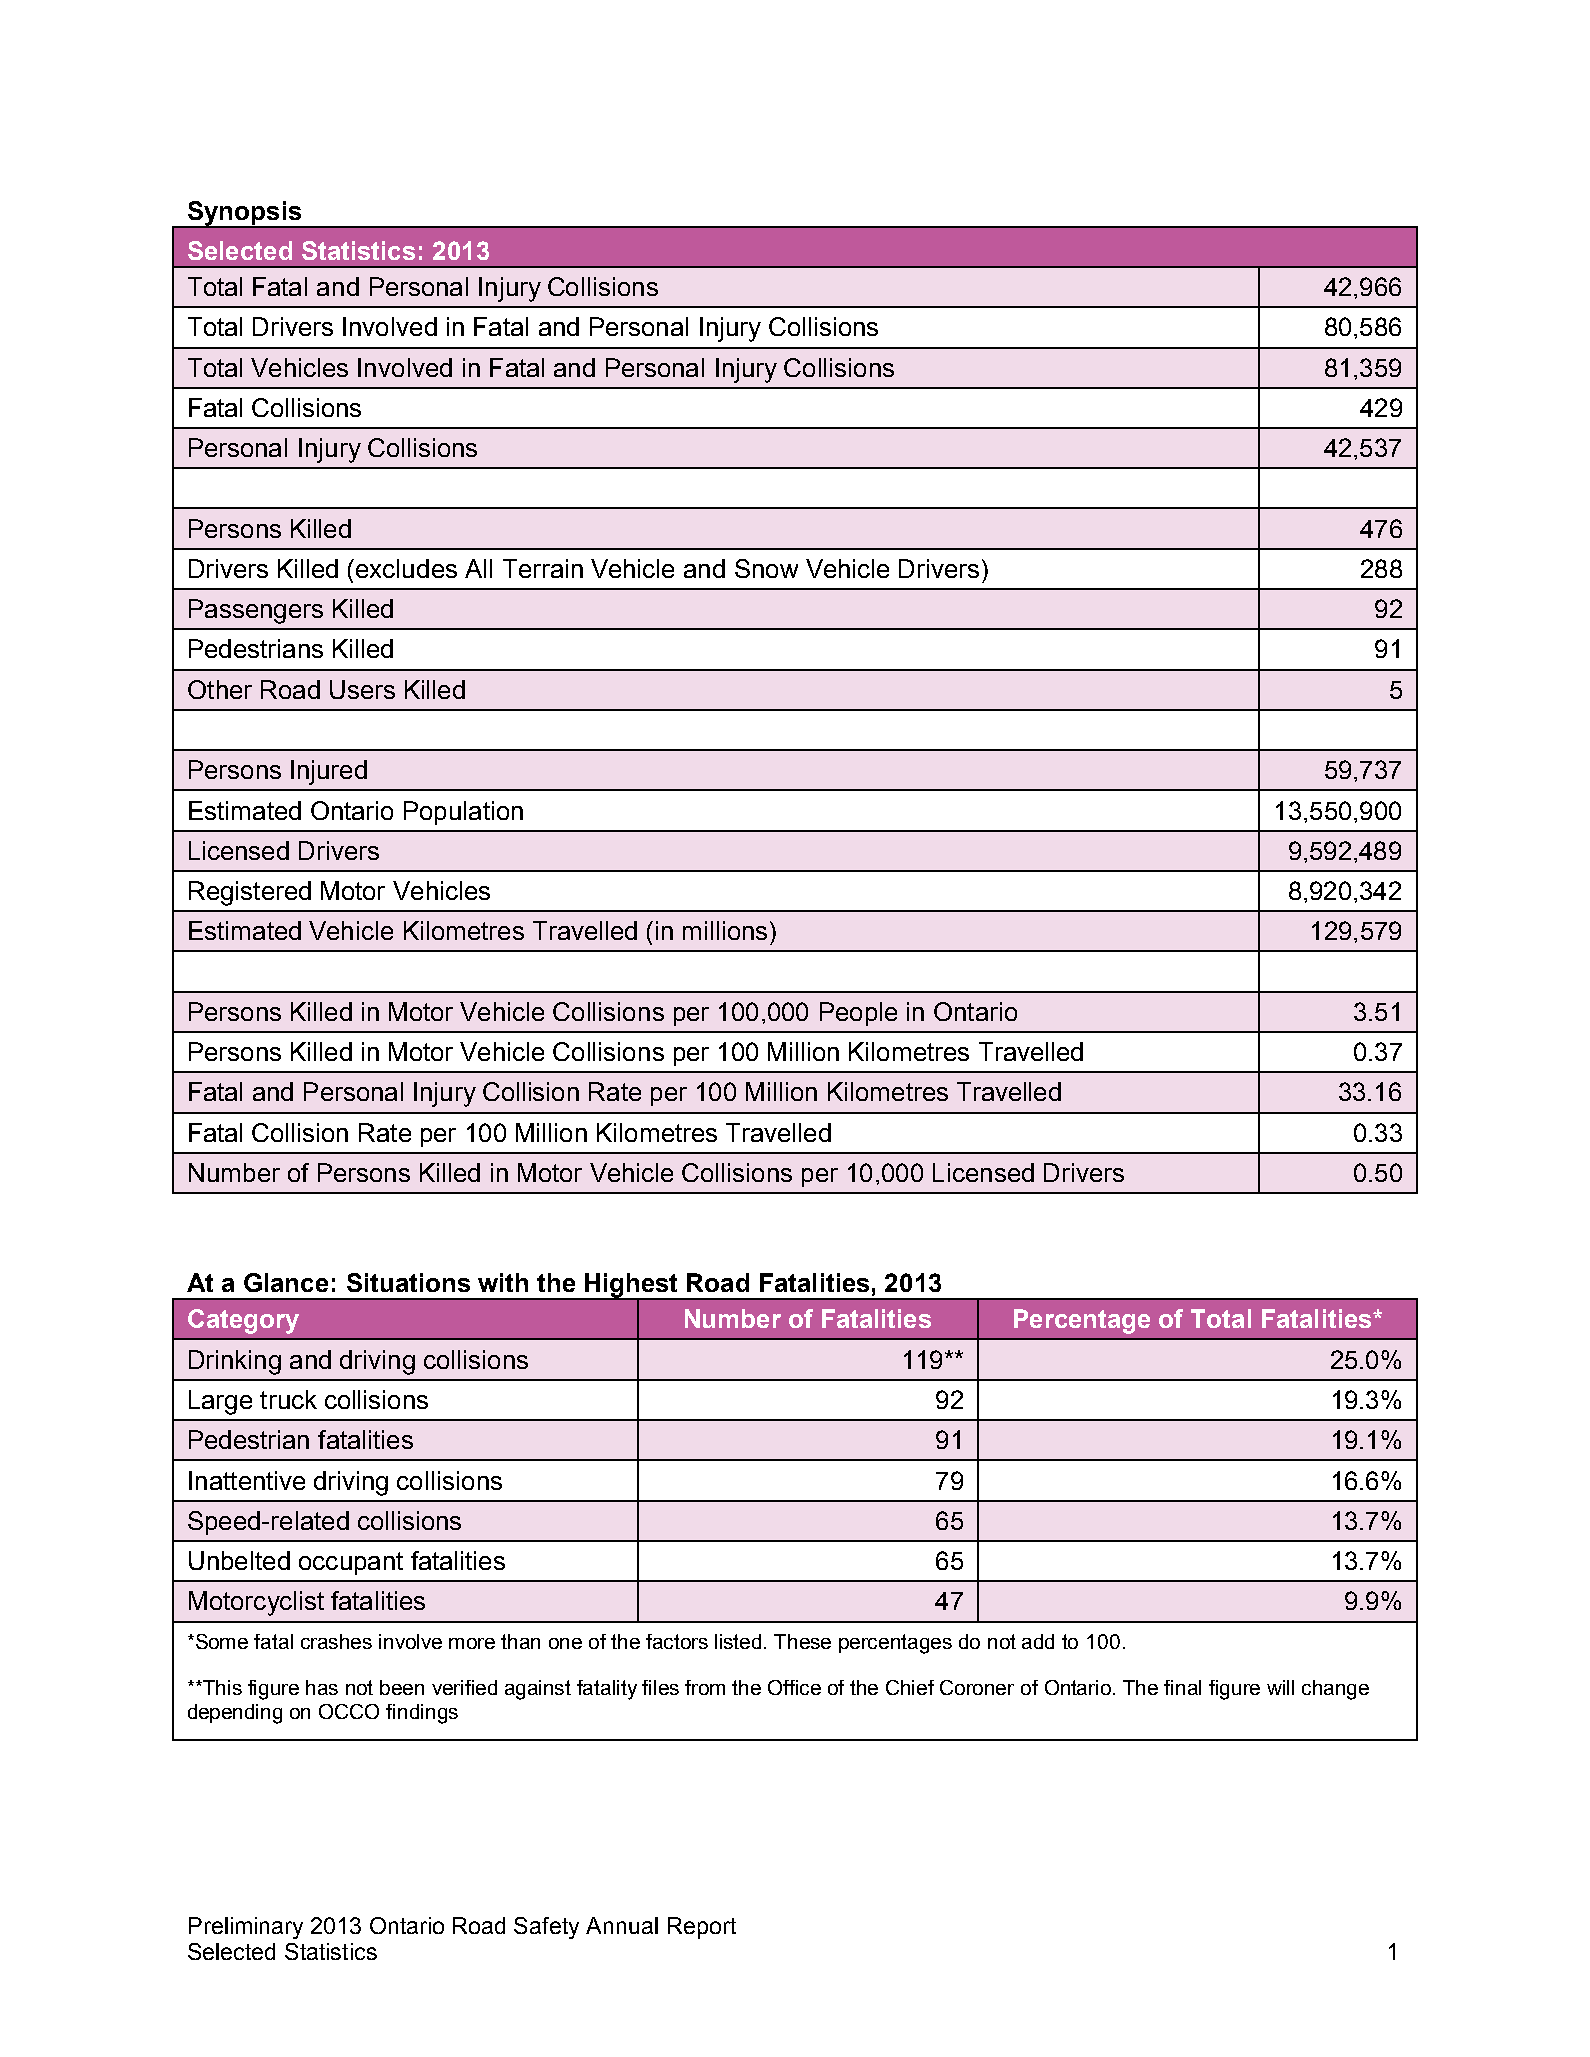 The height and width of the screenshot is (2057, 1590). What do you see at coordinates (858, 1014) in the screenshot?
I see `People` at bounding box center [858, 1014].
